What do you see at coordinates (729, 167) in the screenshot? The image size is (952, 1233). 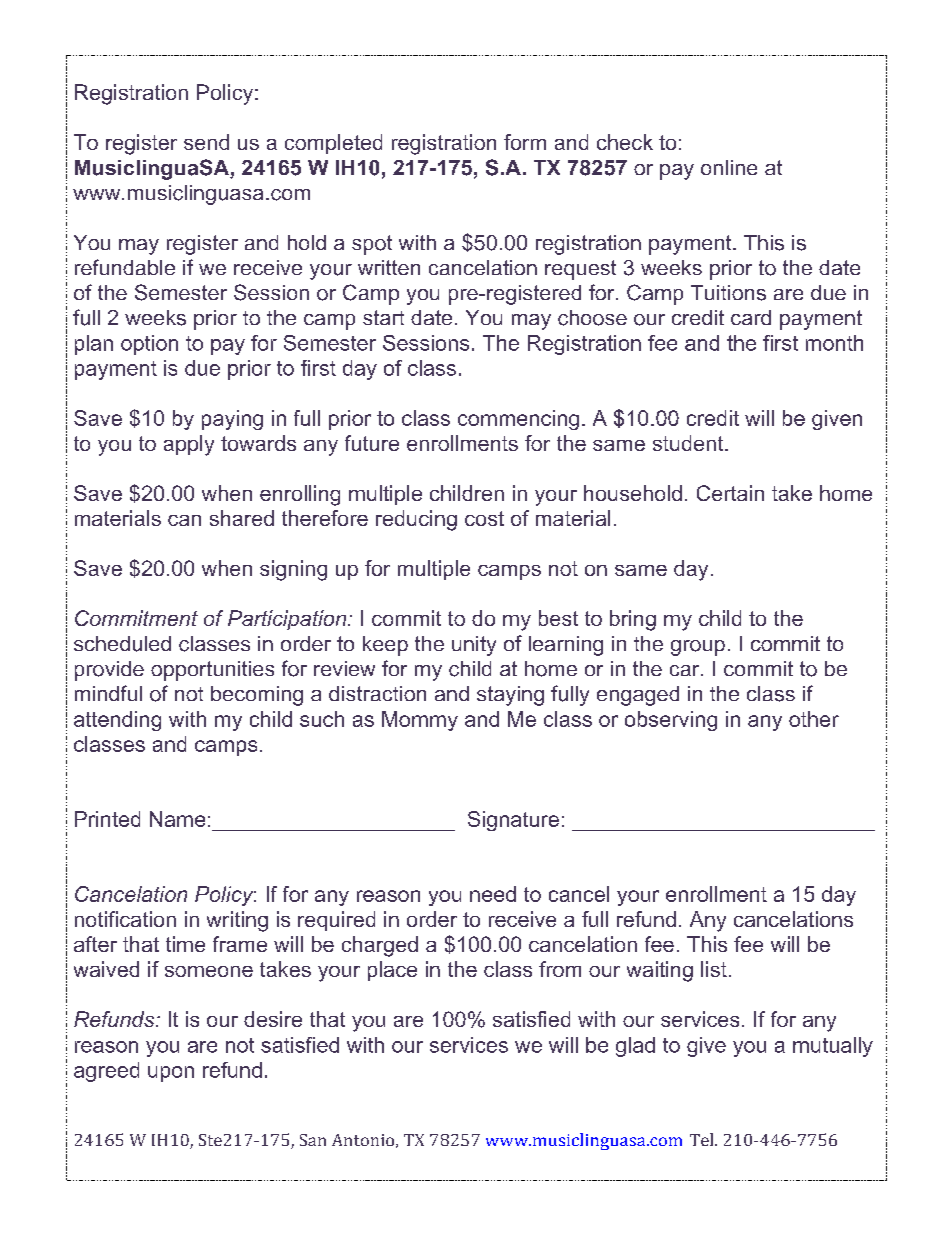 I see `online` at bounding box center [729, 167].
